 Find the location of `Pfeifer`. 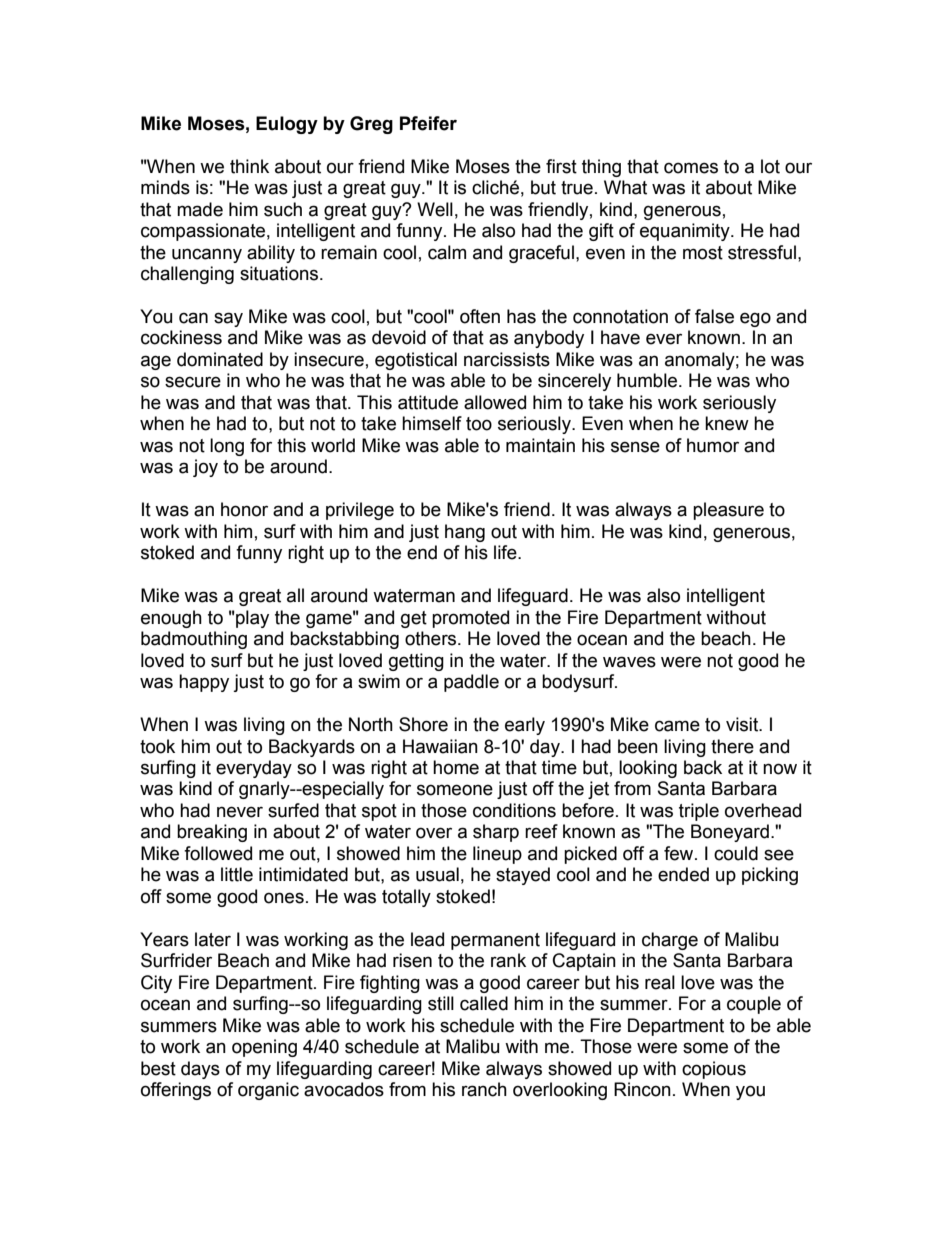

Pfeifer is located at coordinates (428, 123).
